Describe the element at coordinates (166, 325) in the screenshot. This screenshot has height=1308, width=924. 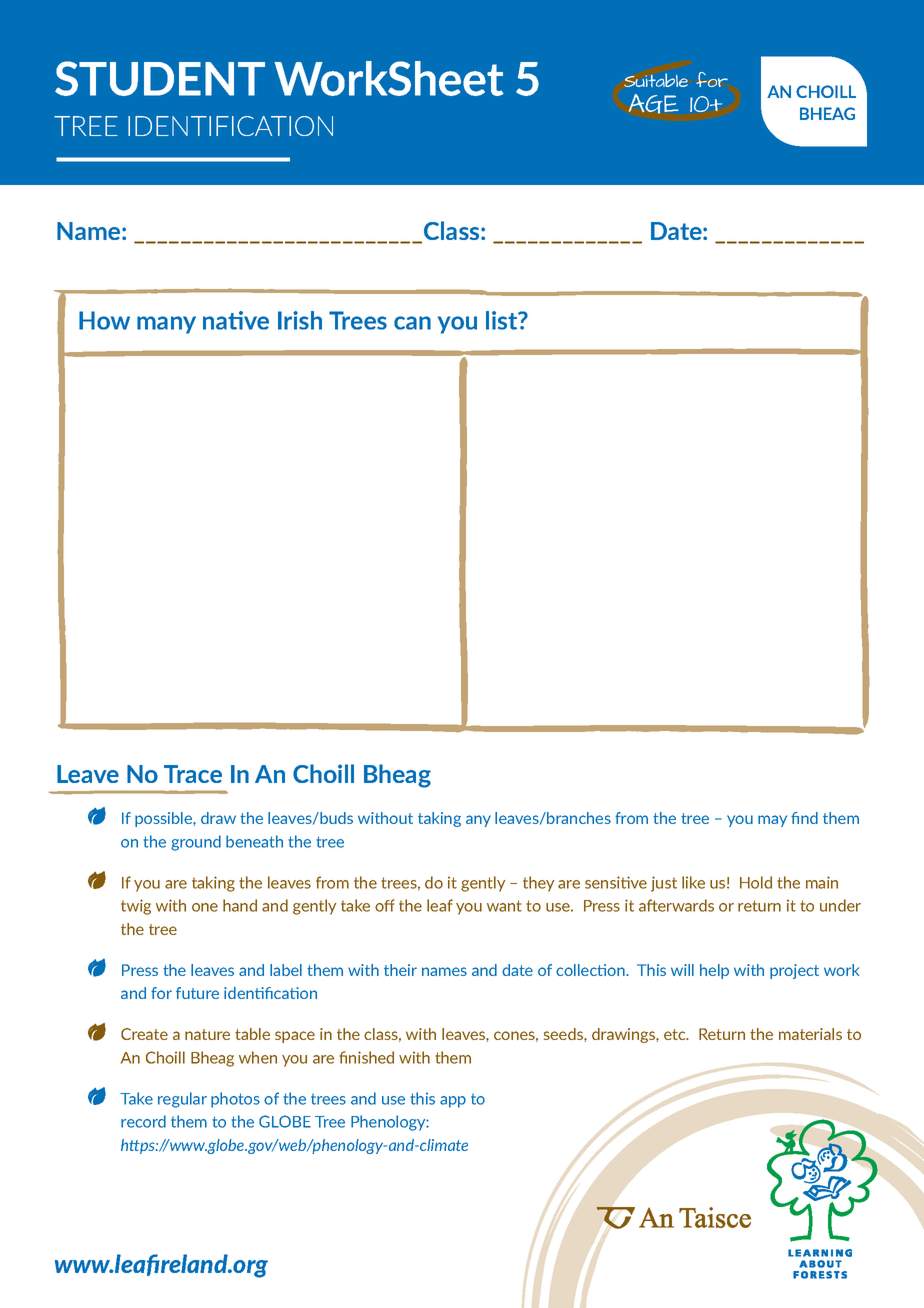
I see `many` at that location.
